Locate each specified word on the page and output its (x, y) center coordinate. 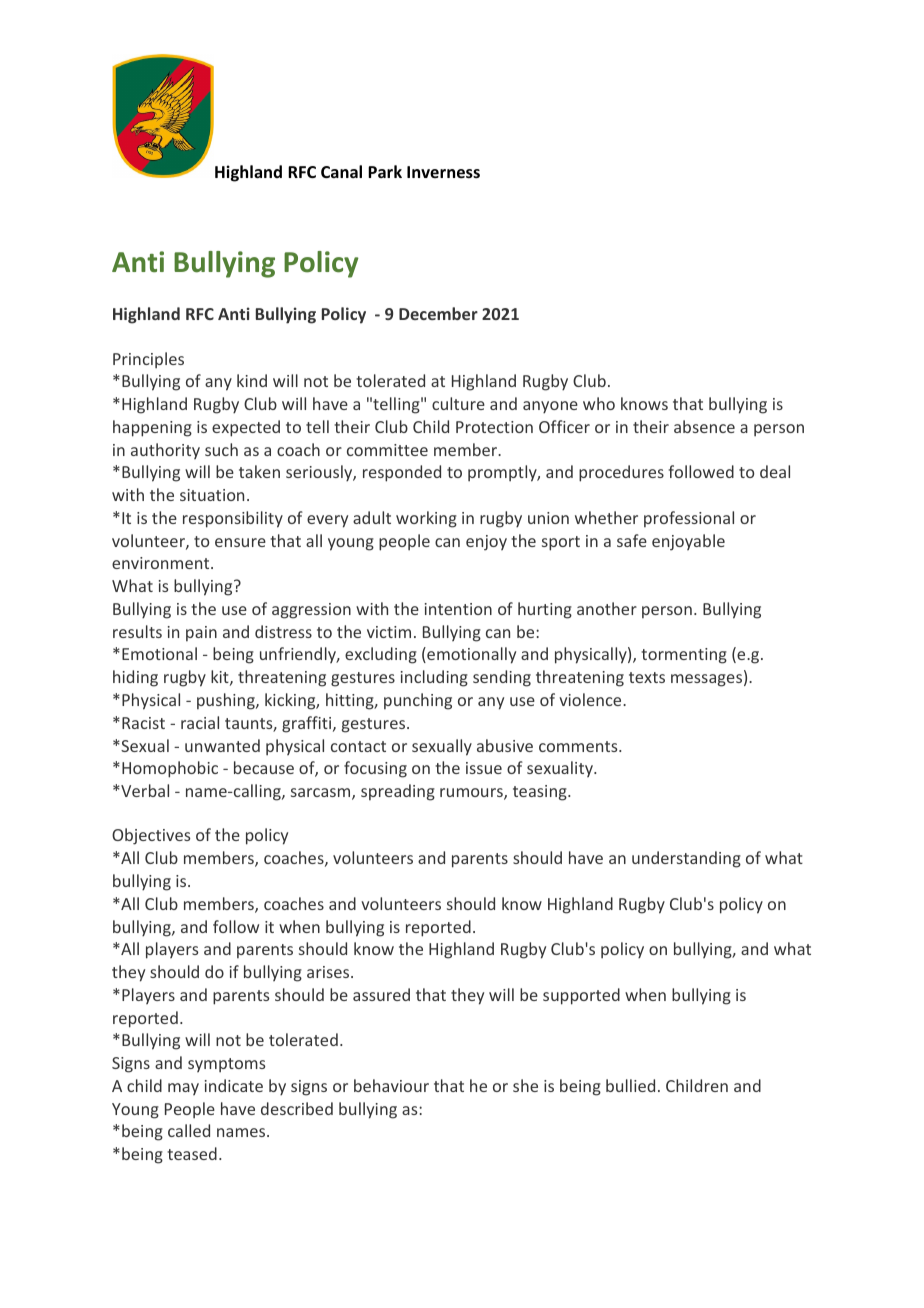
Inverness (443, 172)
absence (704, 426)
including (434, 678)
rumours (472, 794)
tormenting (684, 656)
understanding (686, 859)
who (599, 403)
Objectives (151, 836)
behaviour (391, 1085)
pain (201, 633)
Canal (341, 171)
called (189, 1130)
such (221, 449)
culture (458, 403)
